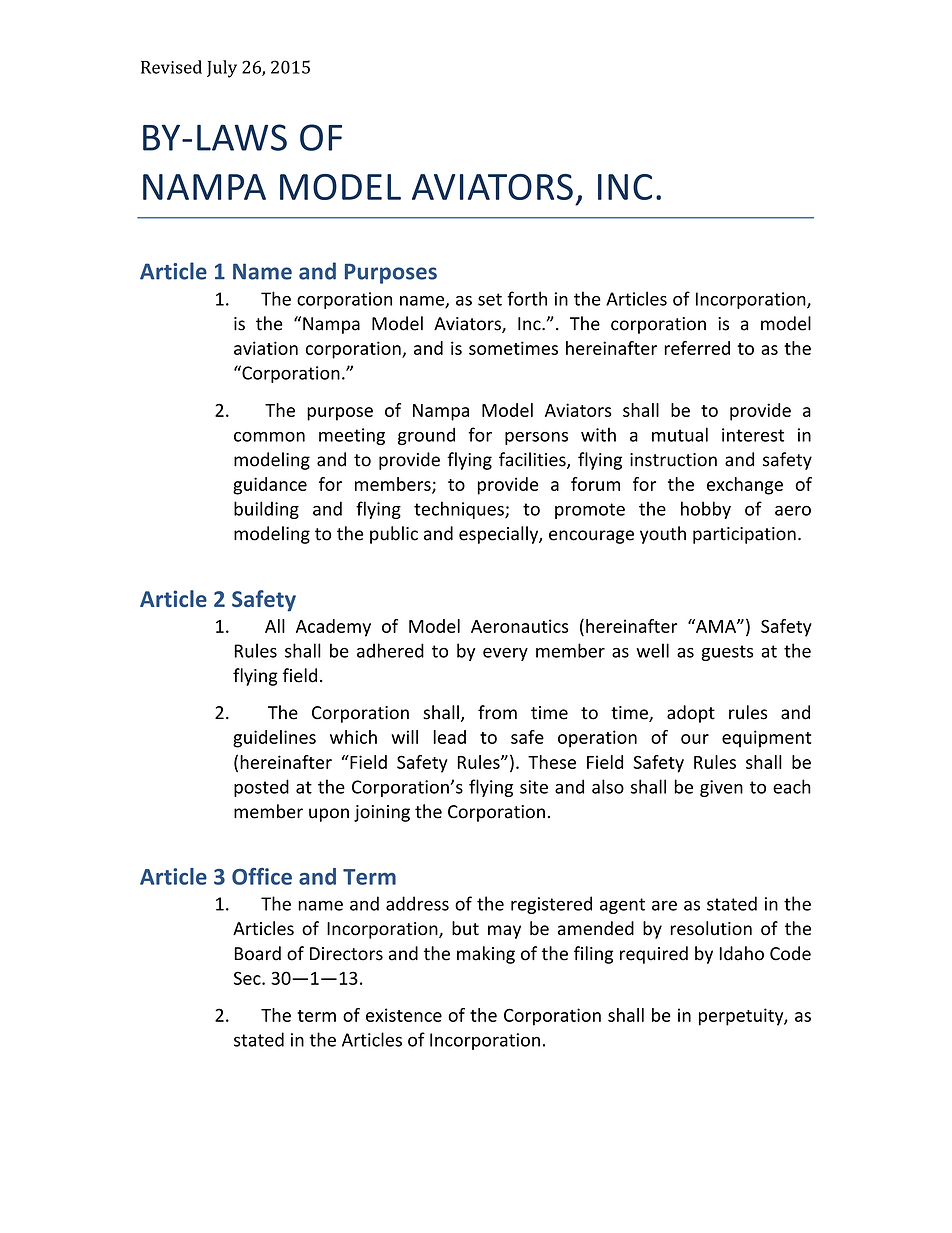 The height and width of the screenshot is (1233, 952). What do you see at coordinates (504, 932) in the screenshot?
I see `may` at bounding box center [504, 932].
